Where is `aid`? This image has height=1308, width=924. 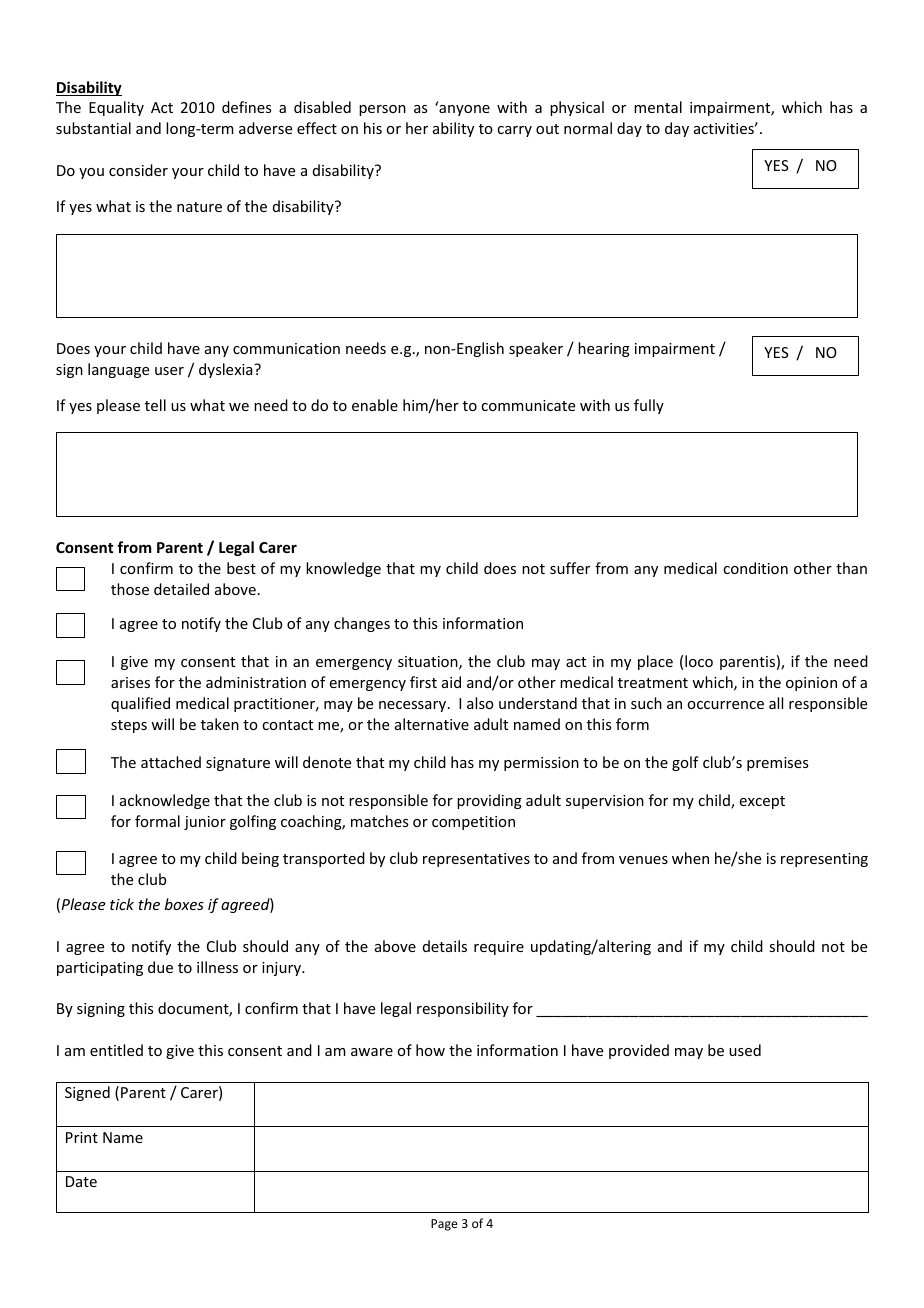
aid is located at coordinates (451, 682).
